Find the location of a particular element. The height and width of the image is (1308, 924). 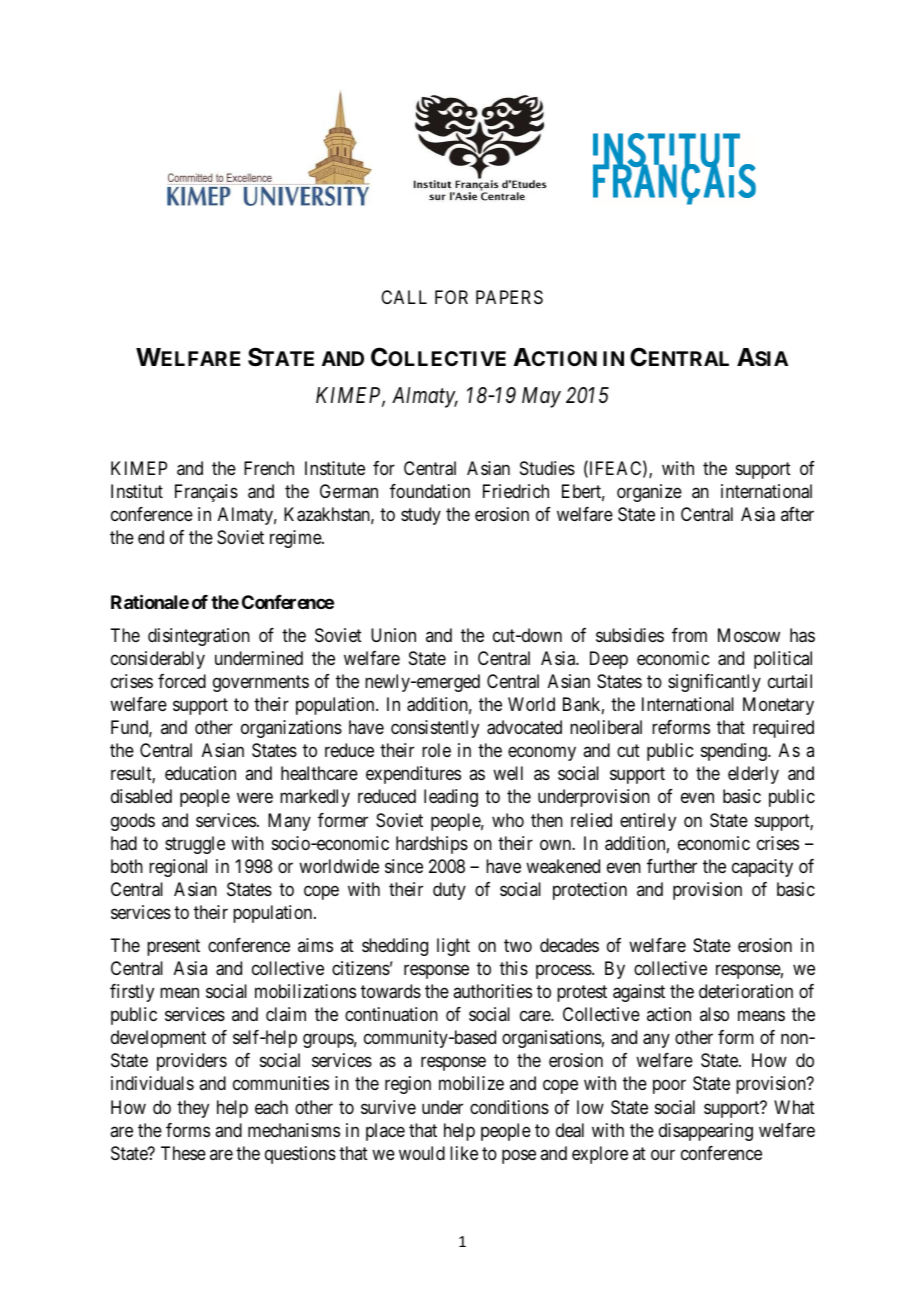

consistently is located at coordinates (435, 729).
